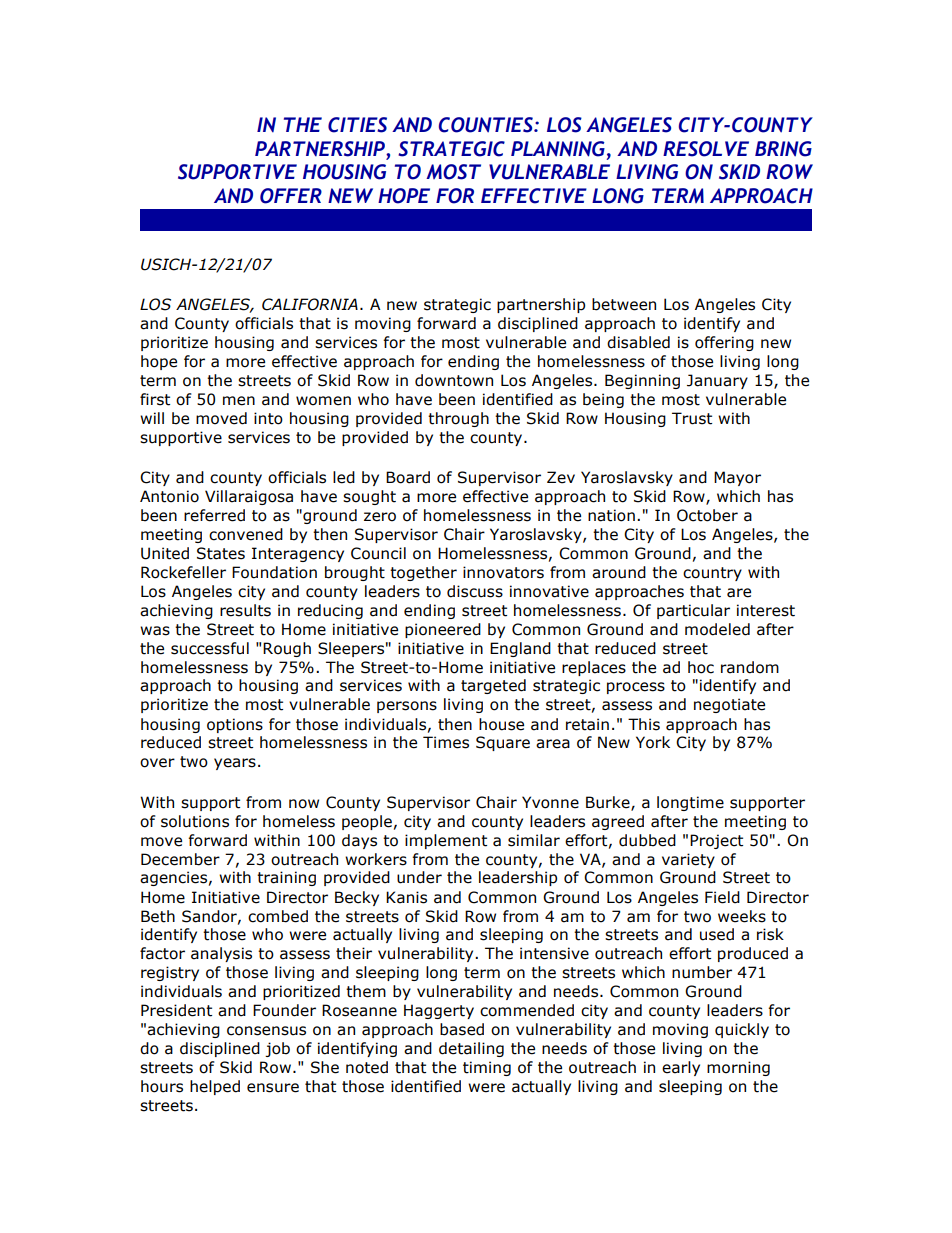  Describe the element at coordinates (716, 841) in the document. I see `Project` at that location.
